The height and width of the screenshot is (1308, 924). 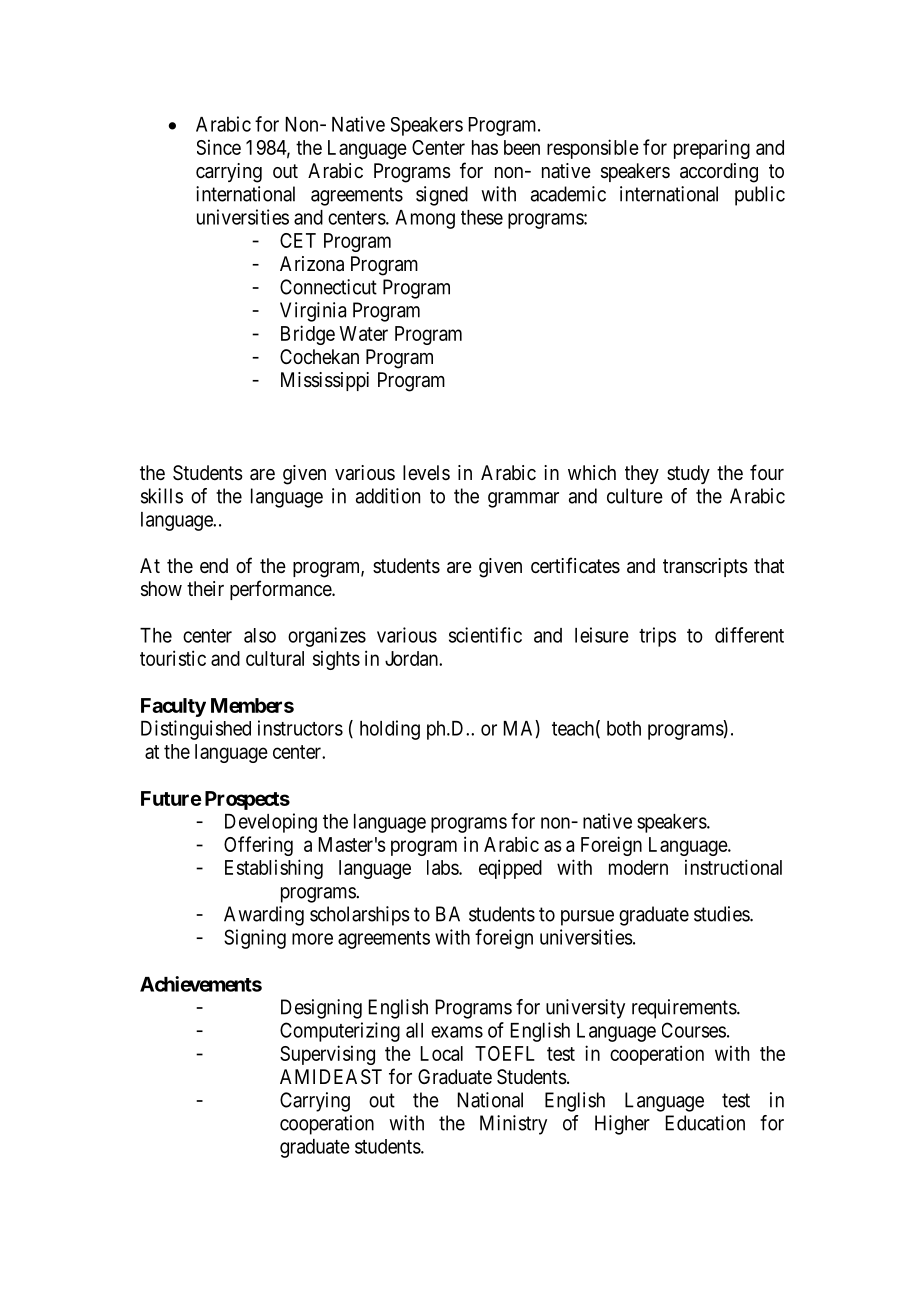 What do you see at coordinates (442, 196) in the screenshot?
I see `signed` at bounding box center [442, 196].
